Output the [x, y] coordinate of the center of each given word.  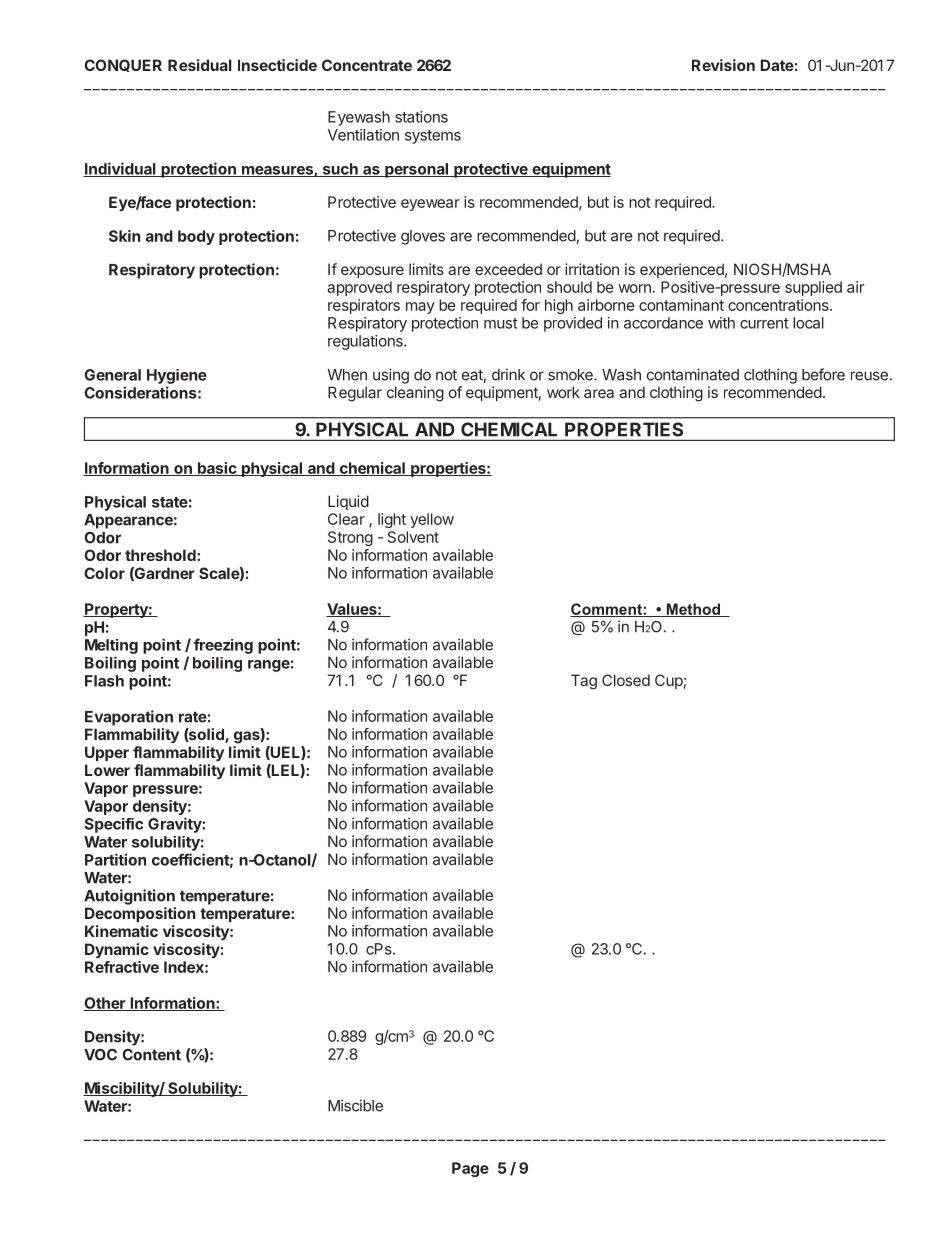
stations [421, 117]
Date [777, 65]
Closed [626, 680]
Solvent [413, 537]
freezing [223, 646]
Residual [200, 65]
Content [151, 1055]
